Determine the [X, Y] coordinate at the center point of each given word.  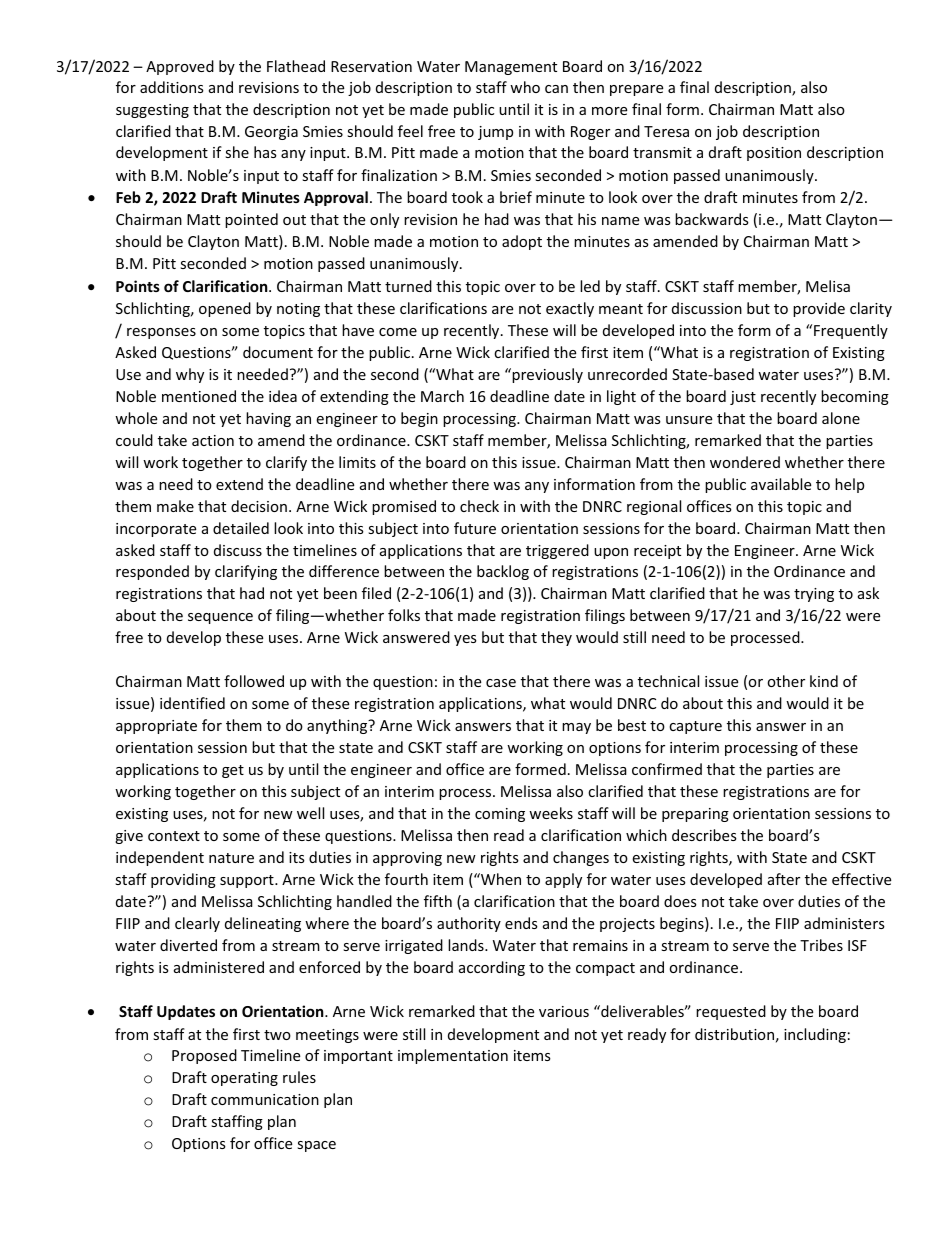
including [815, 1035]
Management [511, 68]
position [774, 154]
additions [172, 87]
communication [265, 1099]
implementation [453, 1056]
